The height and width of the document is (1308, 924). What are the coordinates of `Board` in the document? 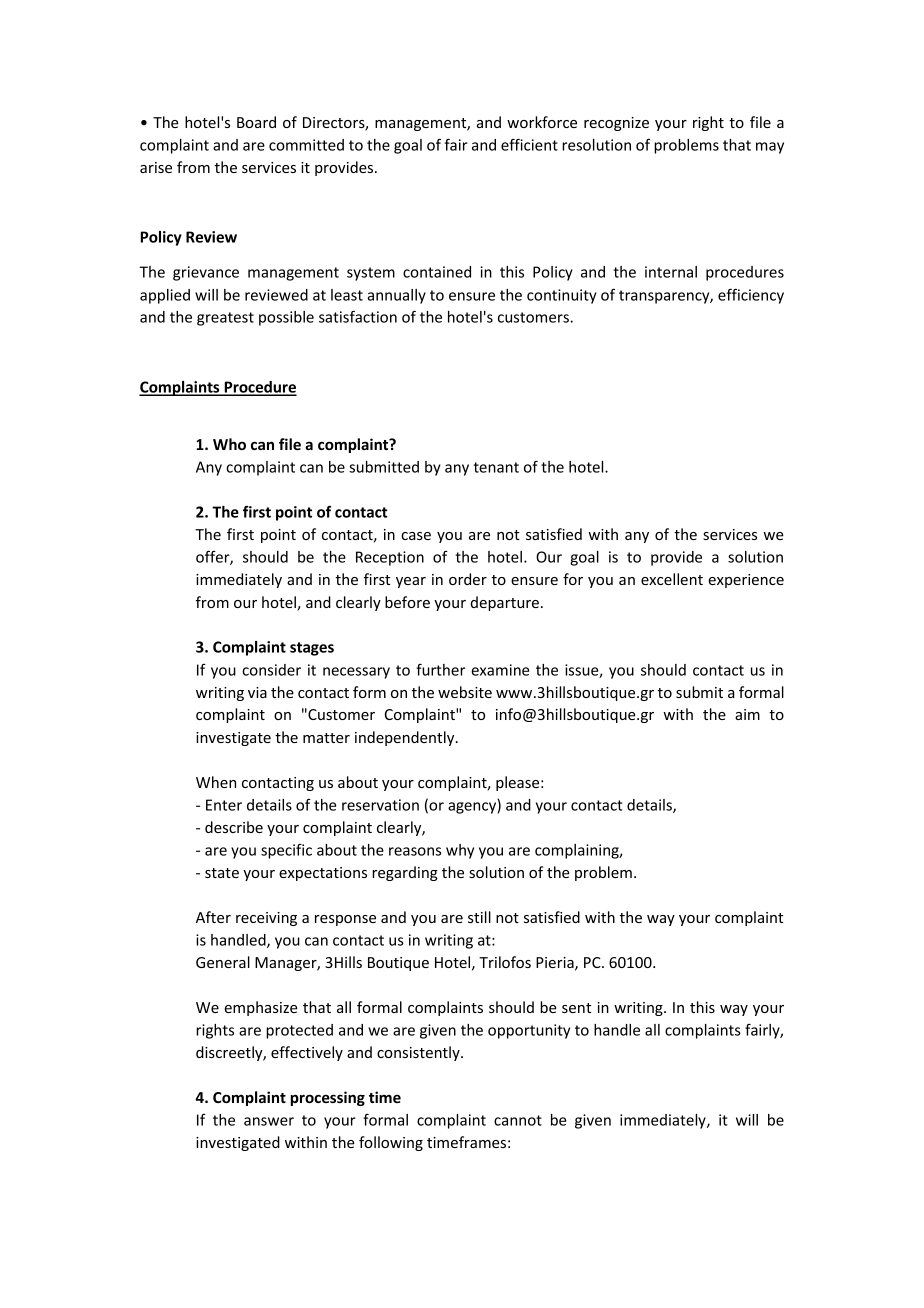 It's located at (256, 122).
